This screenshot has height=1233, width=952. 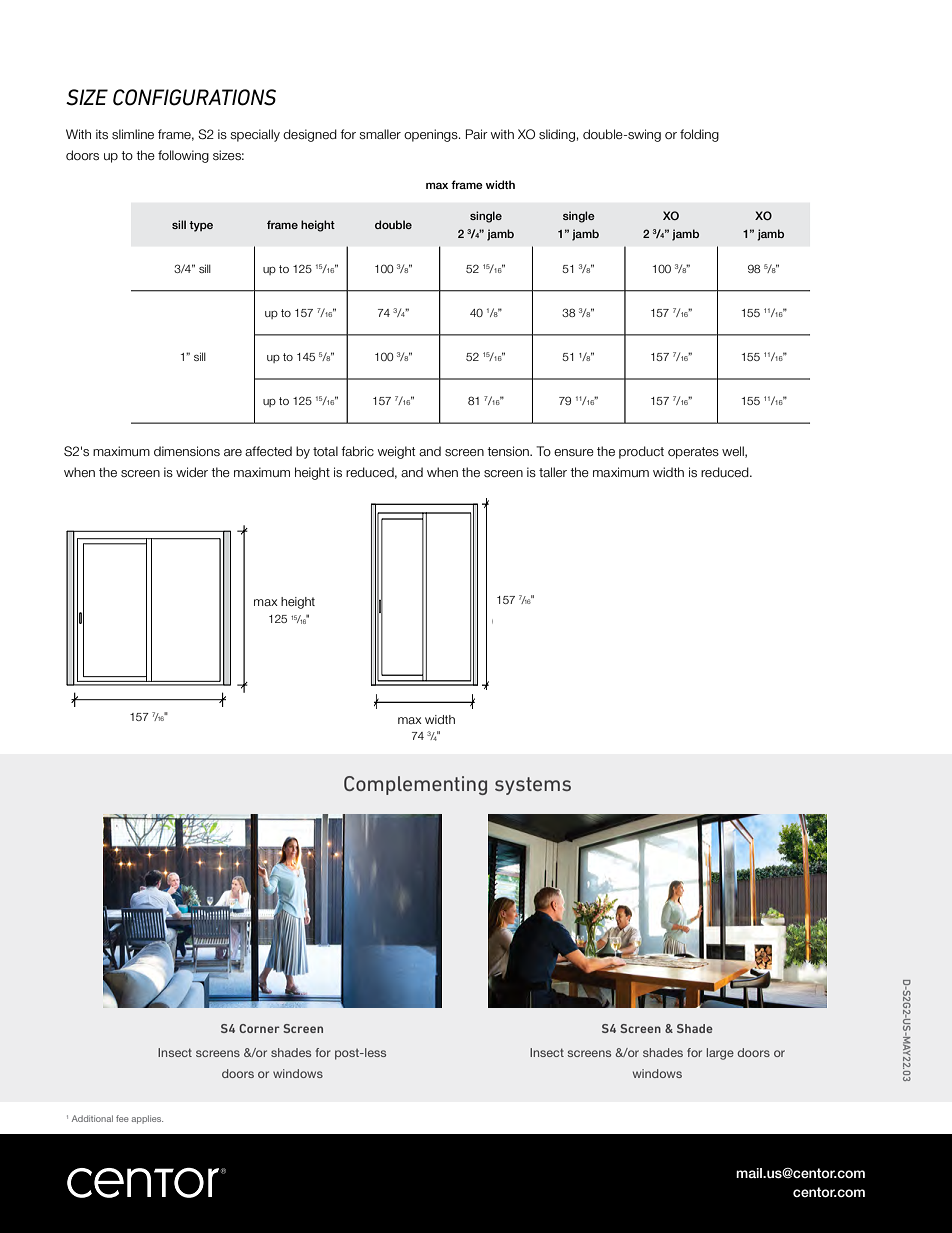 What do you see at coordinates (122, 1118) in the screenshot?
I see `fee` at bounding box center [122, 1118].
